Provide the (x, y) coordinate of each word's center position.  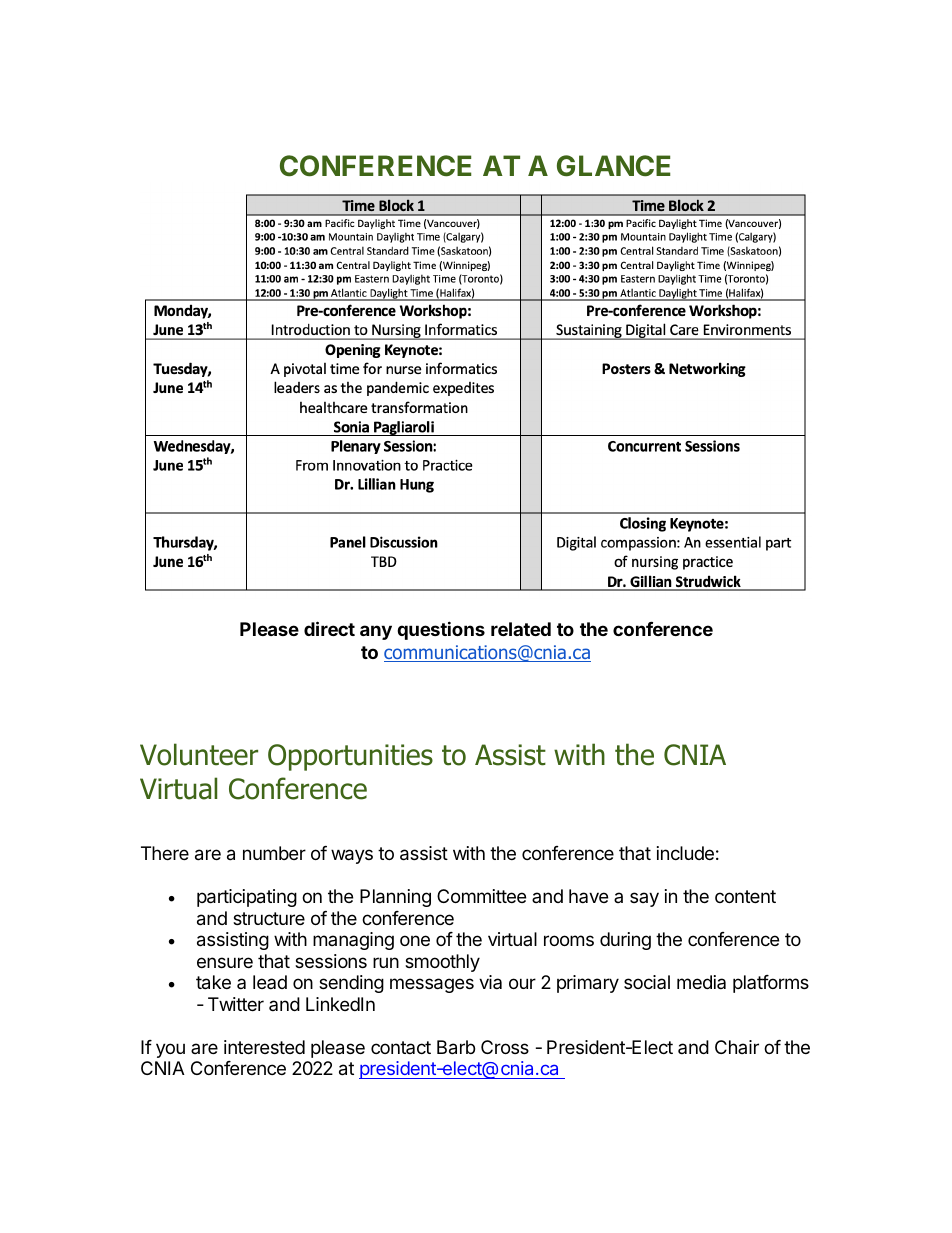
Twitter (236, 1004)
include (685, 853)
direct (329, 628)
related (521, 629)
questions (441, 630)
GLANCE (613, 166)
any (376, 632)
